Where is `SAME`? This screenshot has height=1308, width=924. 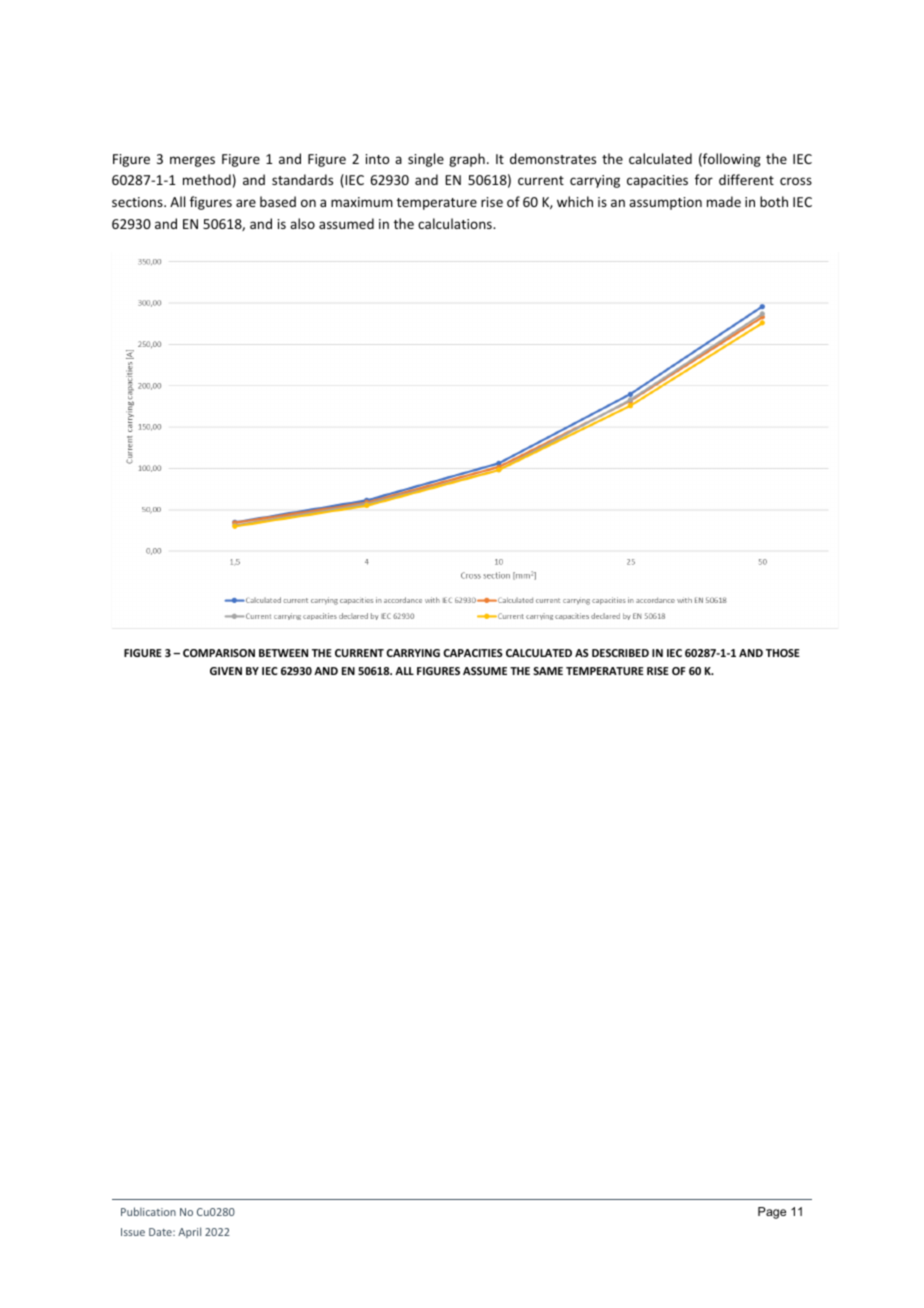
SAME is located at coordinates (548, 671).
